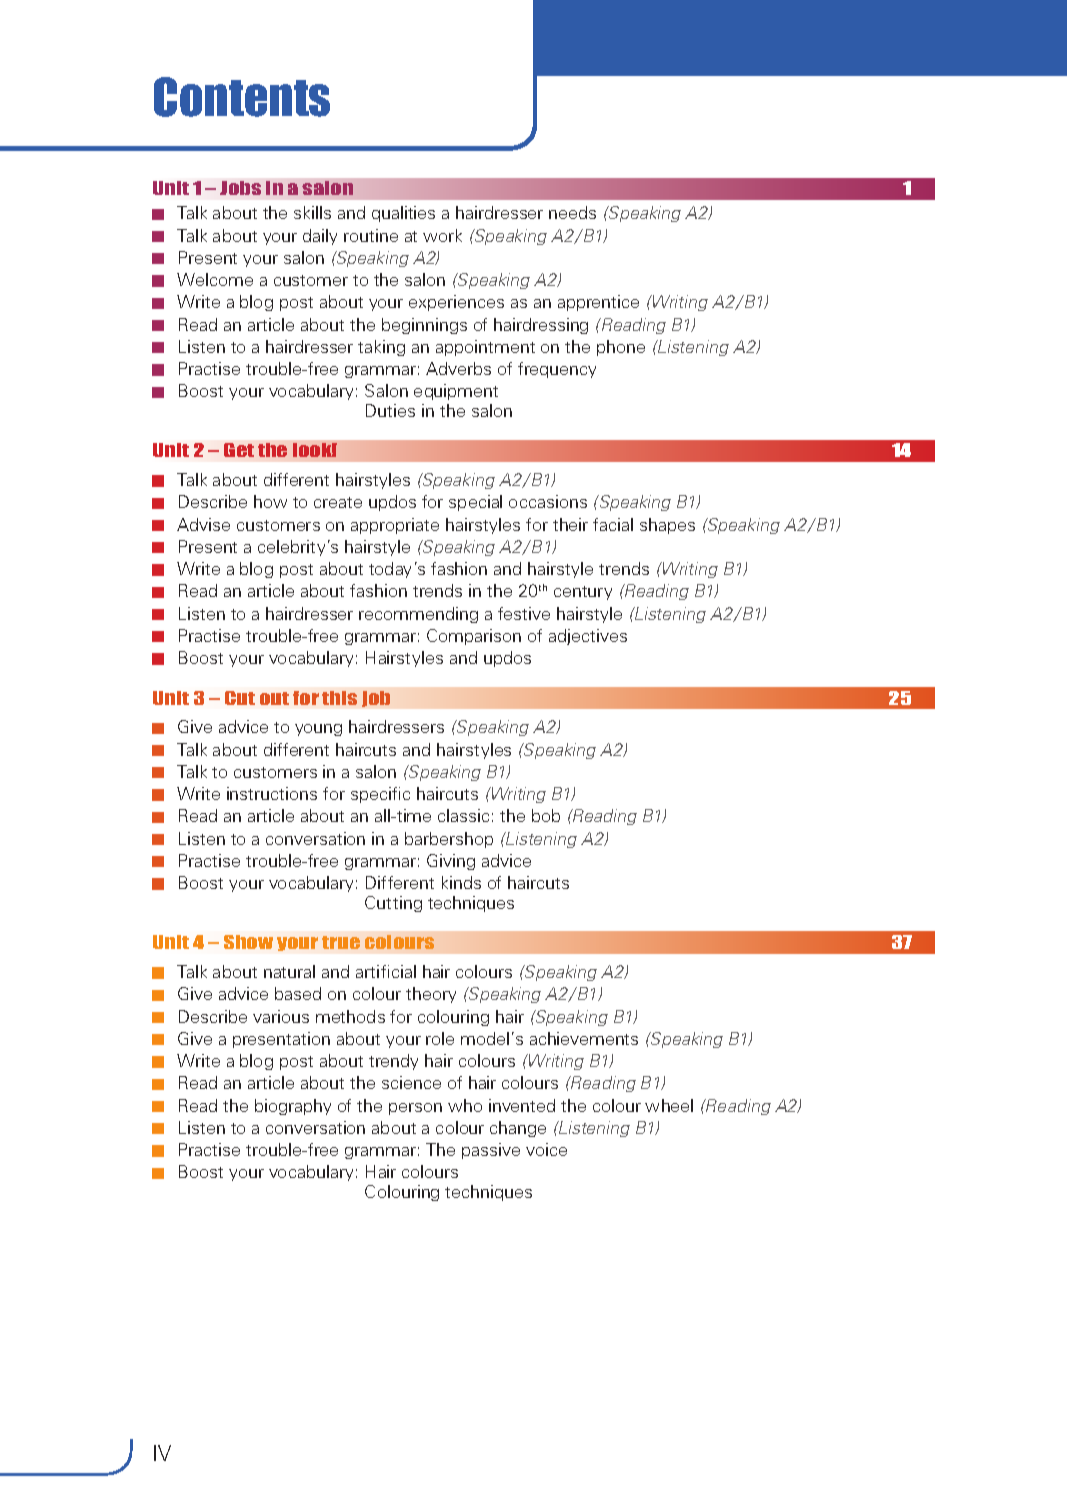 The height and width of the screenshot is (1508, 1067). What do you see at coordinates (572, 212) in the screenshot?
I see `needs` at bounding box center [572, 212].
